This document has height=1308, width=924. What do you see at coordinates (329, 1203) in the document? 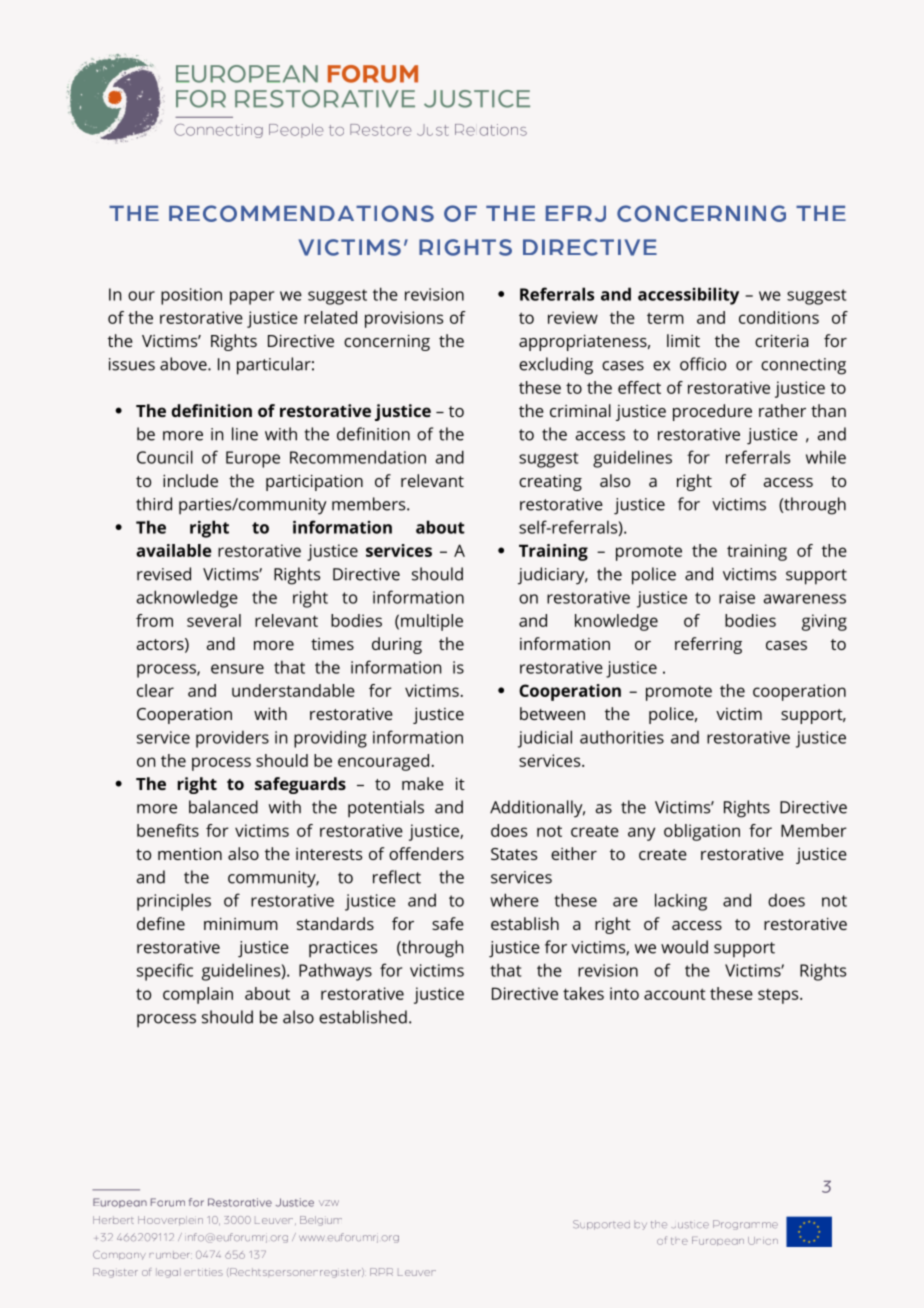
I see `vzw` at bounding box center [329, 1203].
